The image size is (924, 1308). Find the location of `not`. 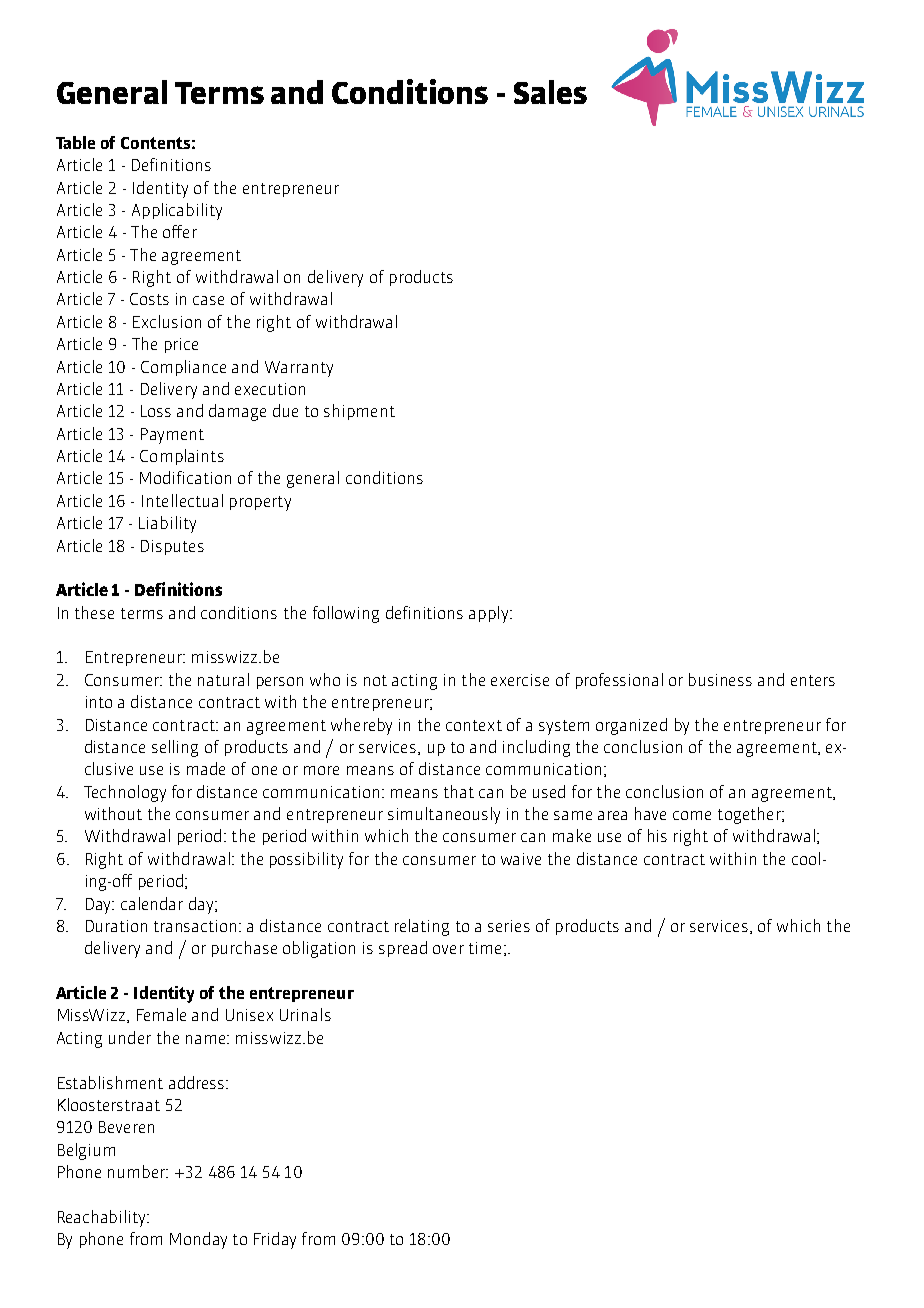

not is located at coordinates (375, 680).
